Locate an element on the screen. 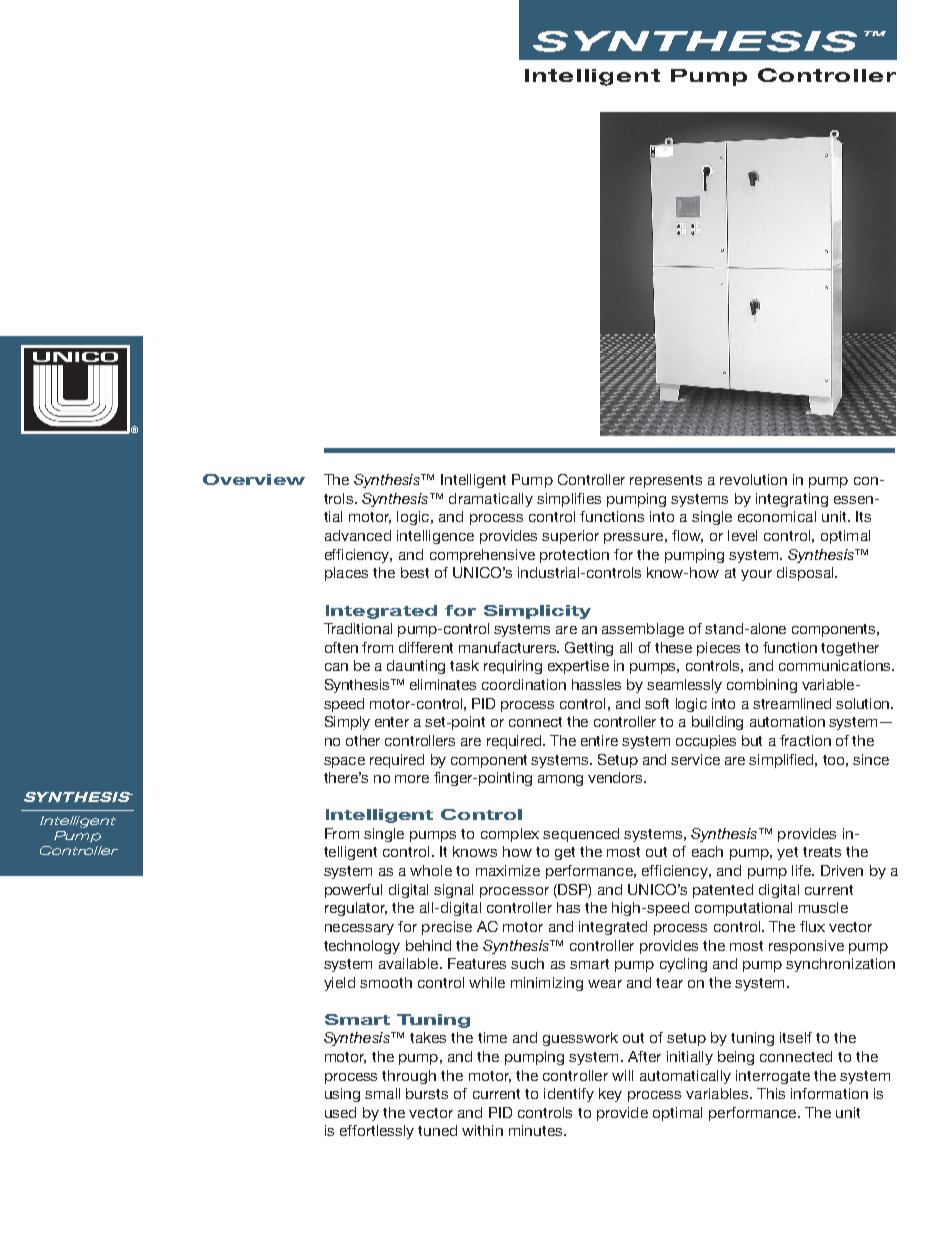 This screenshot has height=1233, width=952. advanced is located at coordinates (358, 535).
